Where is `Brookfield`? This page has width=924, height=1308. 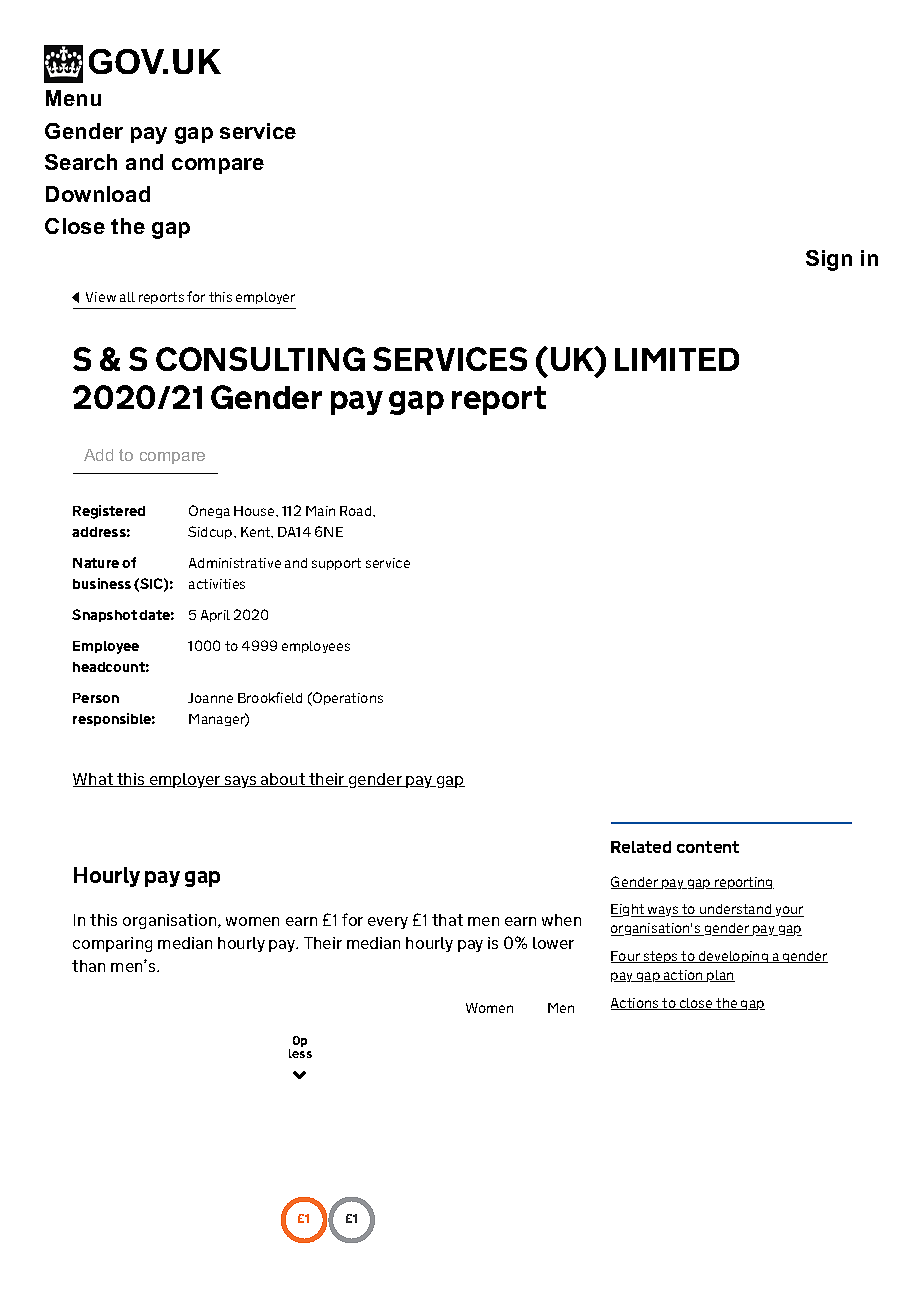
Brookfield is located at coordinates (270, 697).
